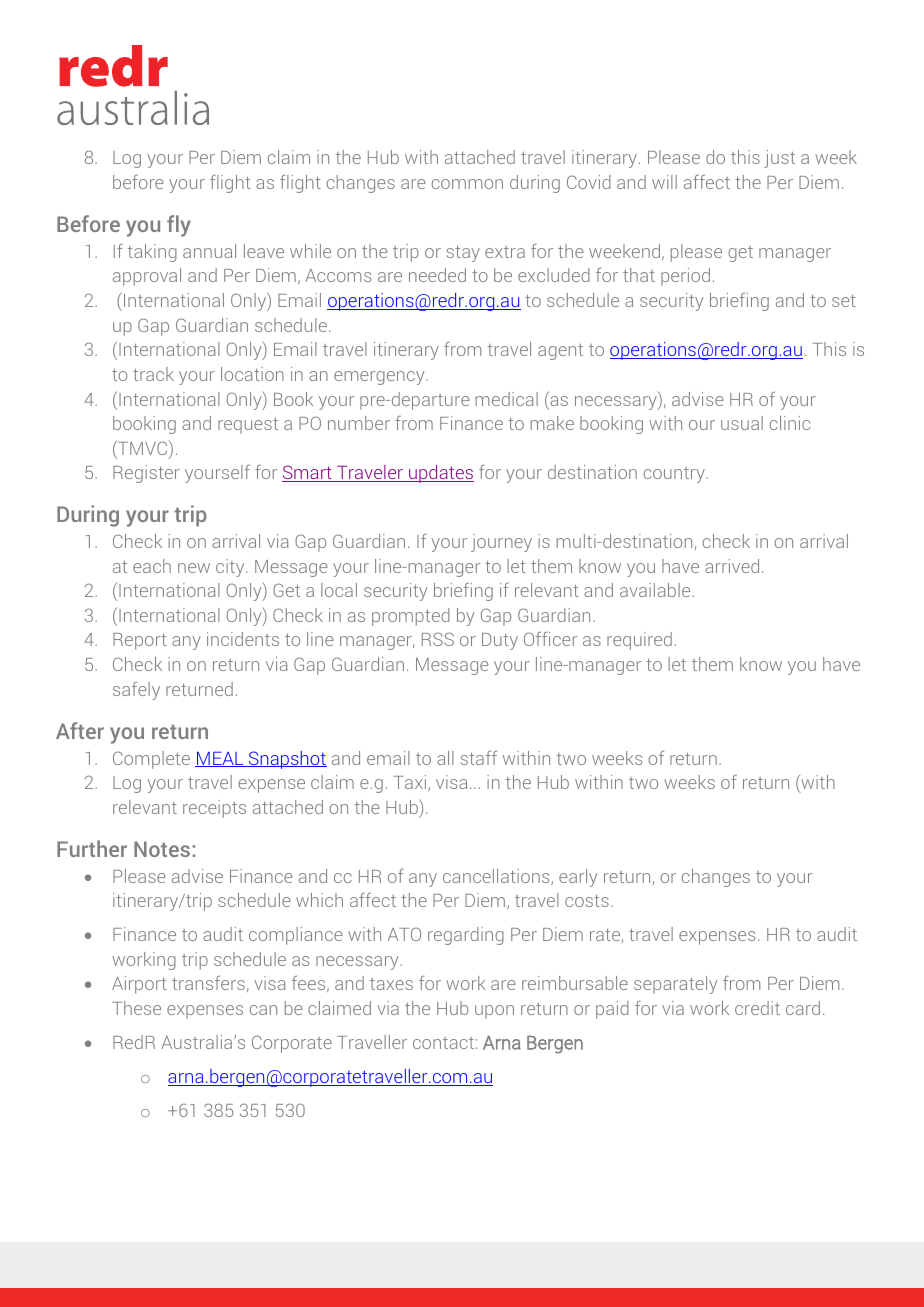 The width and height of the screenshot is (924, 1307). I want to click on Complete, so click(151, 760).
